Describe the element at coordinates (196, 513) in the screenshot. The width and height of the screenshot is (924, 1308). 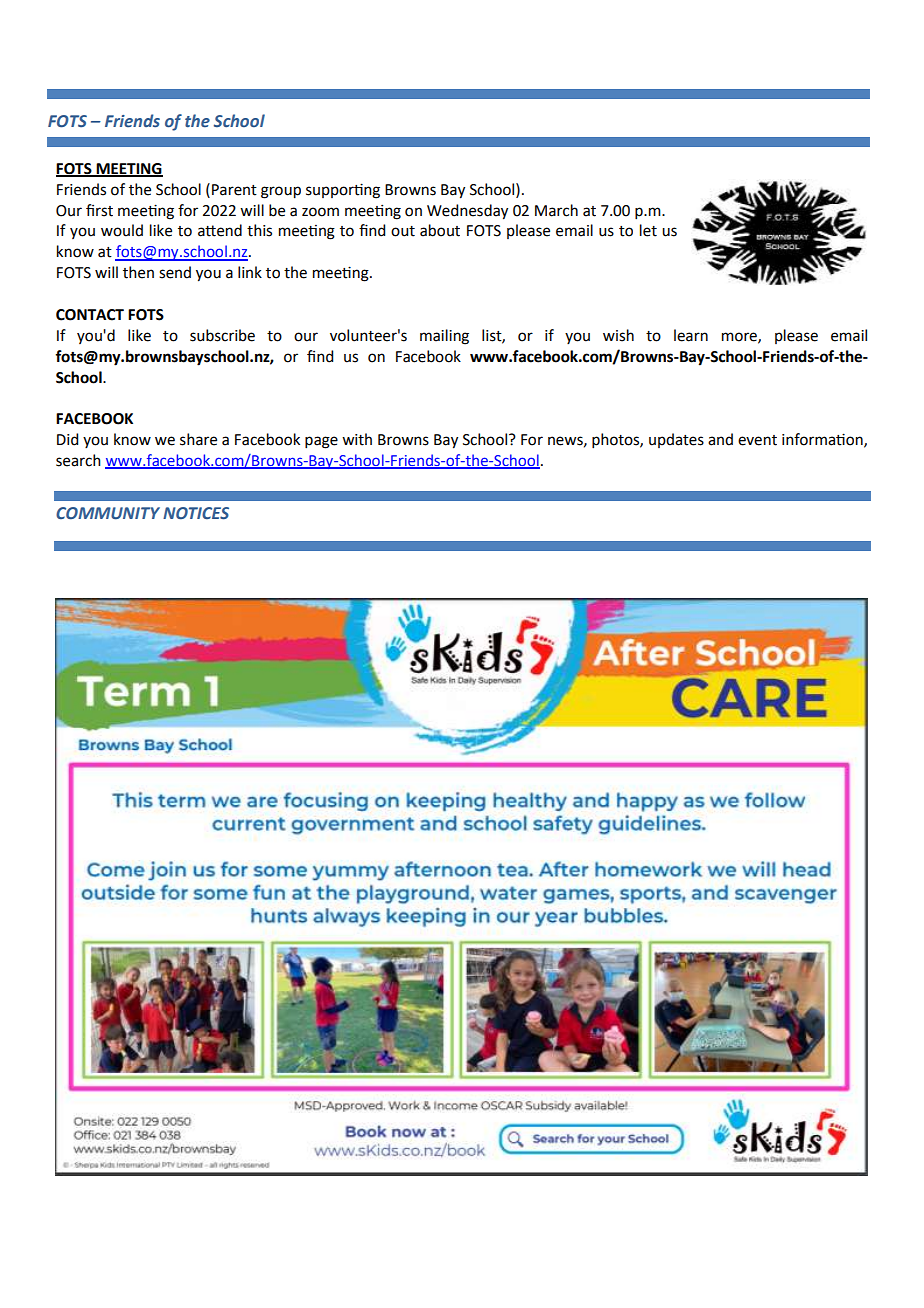
I see `NOTICES` at that location.
